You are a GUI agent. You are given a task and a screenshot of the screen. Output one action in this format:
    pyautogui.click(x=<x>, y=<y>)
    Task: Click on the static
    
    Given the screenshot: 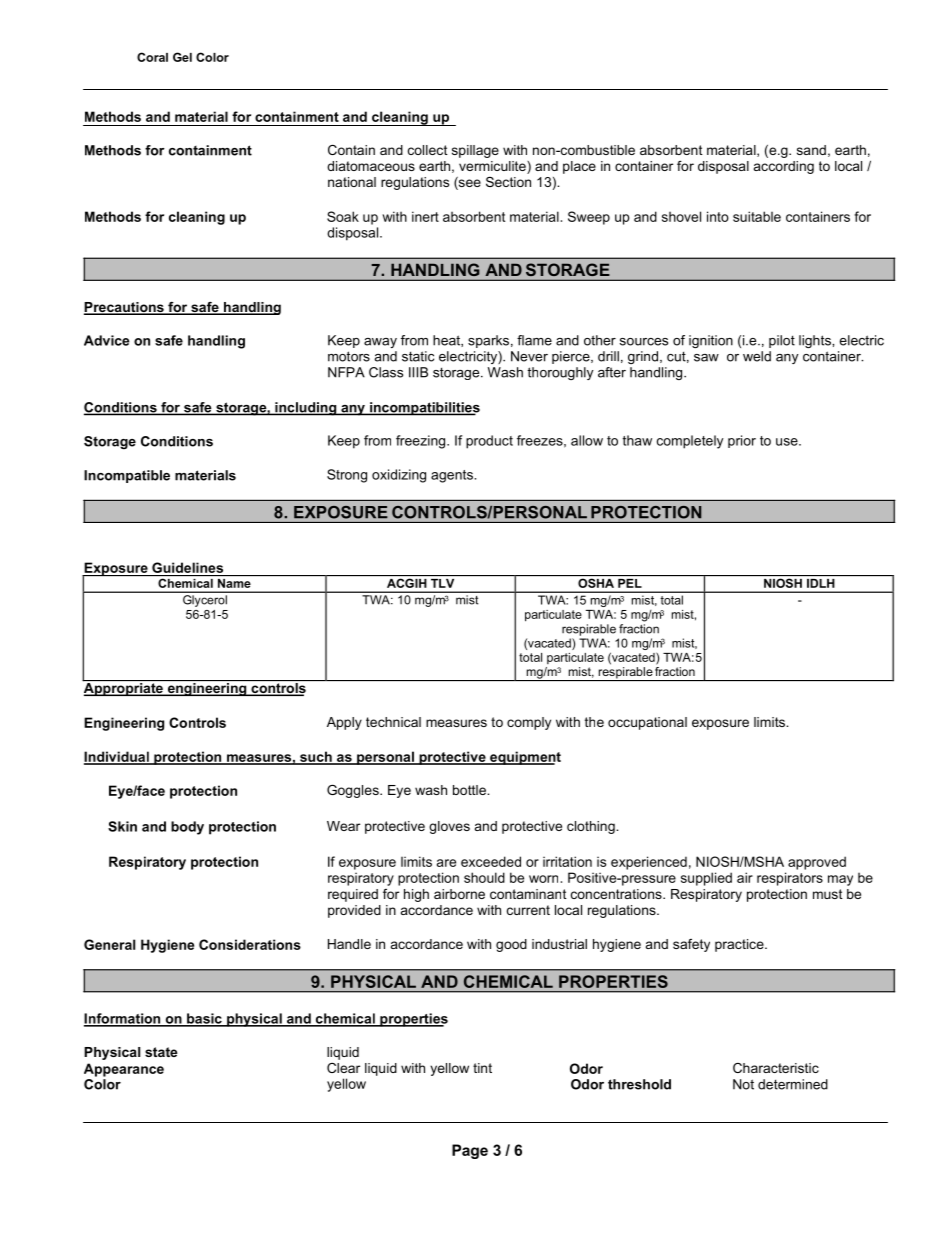 What is the action you would take?
    pyautogui.click(x=418, y=356)
